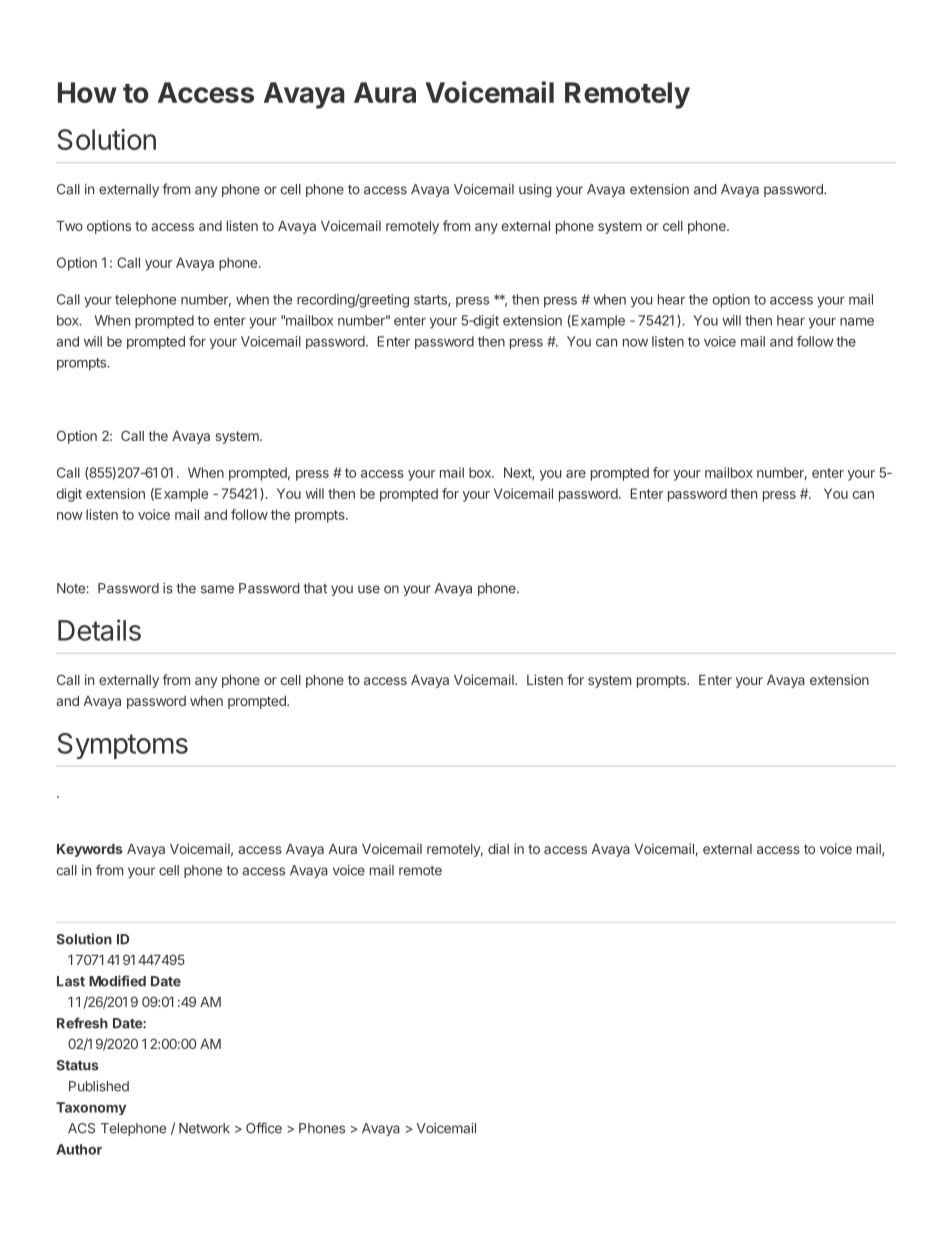 This screenshot has width=952, height=1233. Describe the element at coordinates (498, 848) in the screenshot. I see `dial` at that location.
